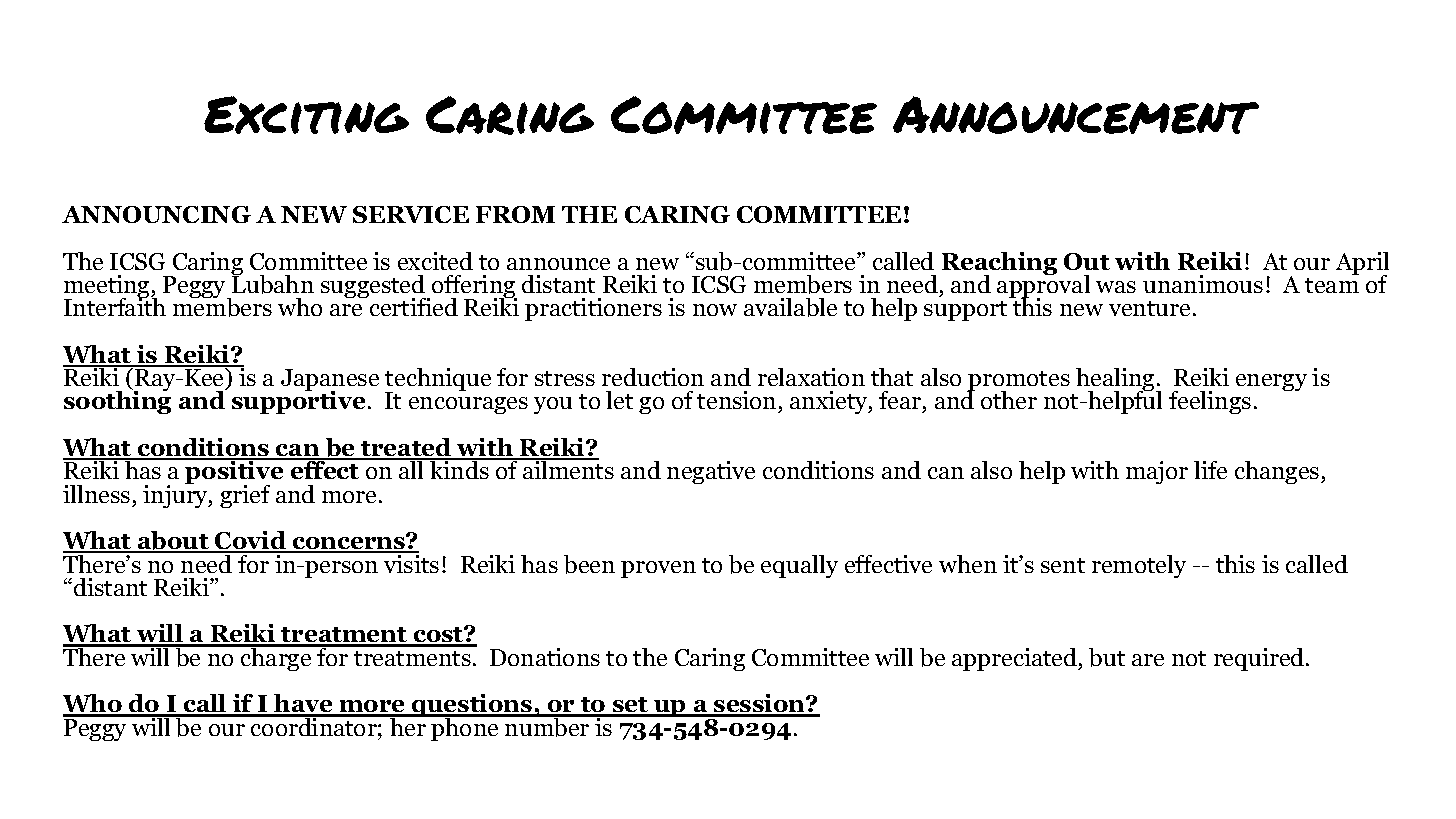  Describe the element at coordinates (515, 214) in the screenshot. I see `FROM` at that location.
